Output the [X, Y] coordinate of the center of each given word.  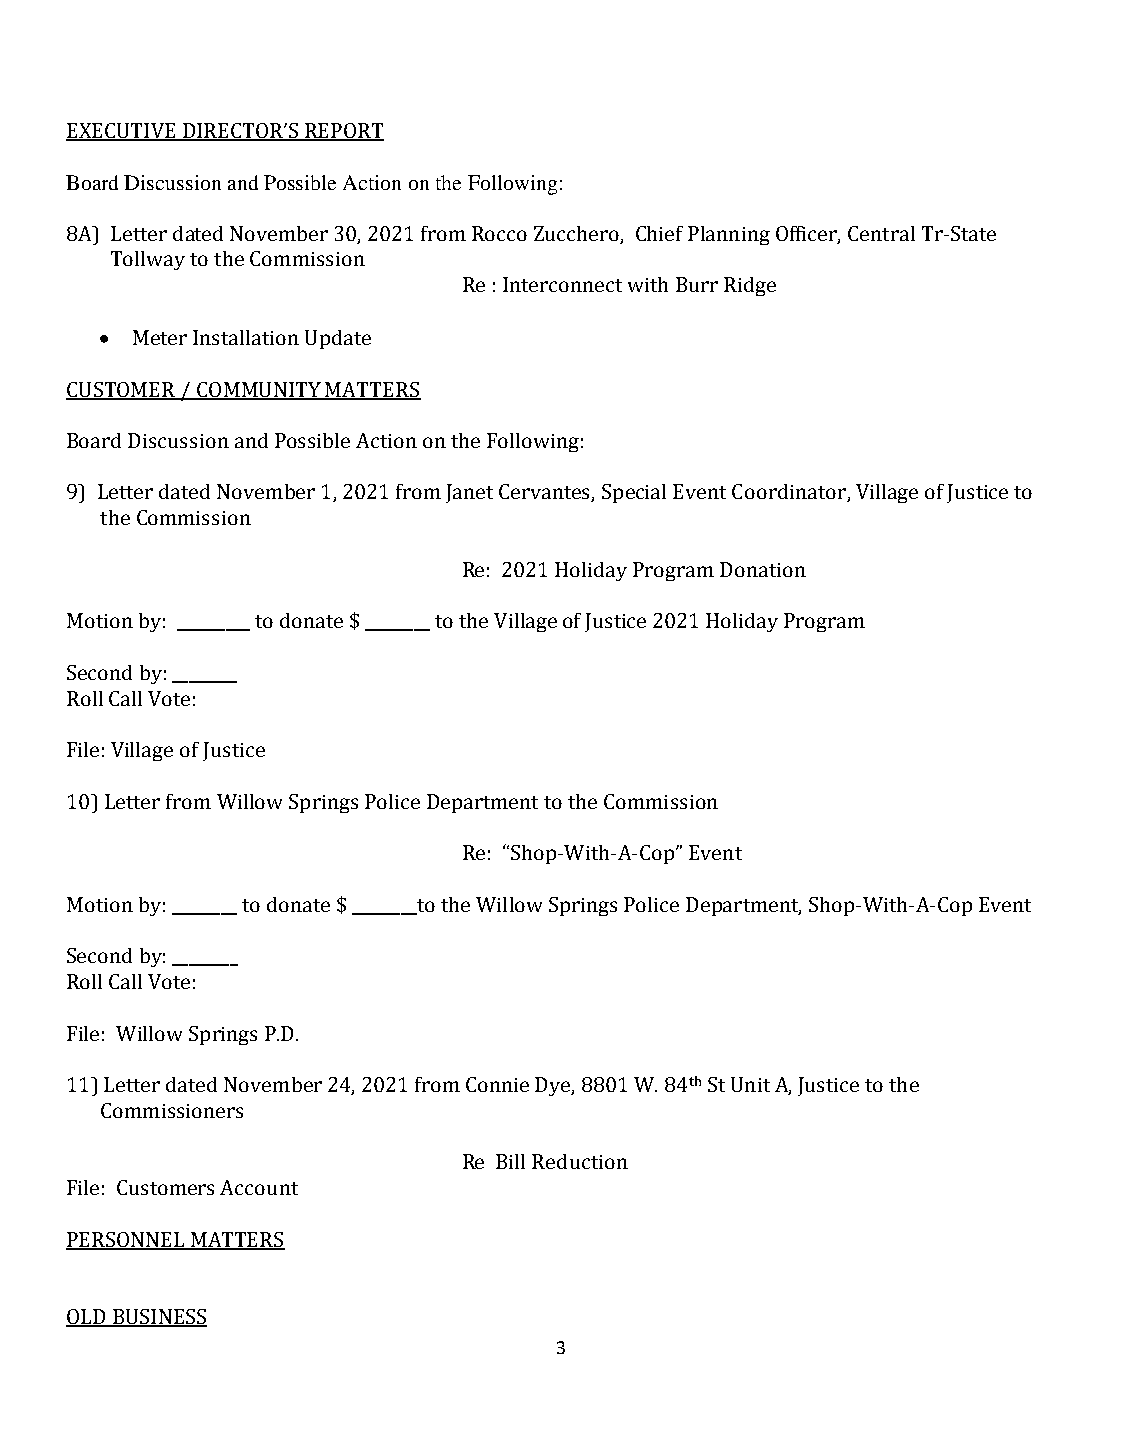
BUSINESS [159, 1318]
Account [259, 1187]
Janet [469, 493]
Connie [497, 1084]
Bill [510, 1161]
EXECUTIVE [122, 132]
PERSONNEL [126, 1240]
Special [634, 493]
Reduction [580, 1161]
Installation [246, 337]
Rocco [499, 233]
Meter [160, 337]
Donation [763, 569]
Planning [729, 235]
